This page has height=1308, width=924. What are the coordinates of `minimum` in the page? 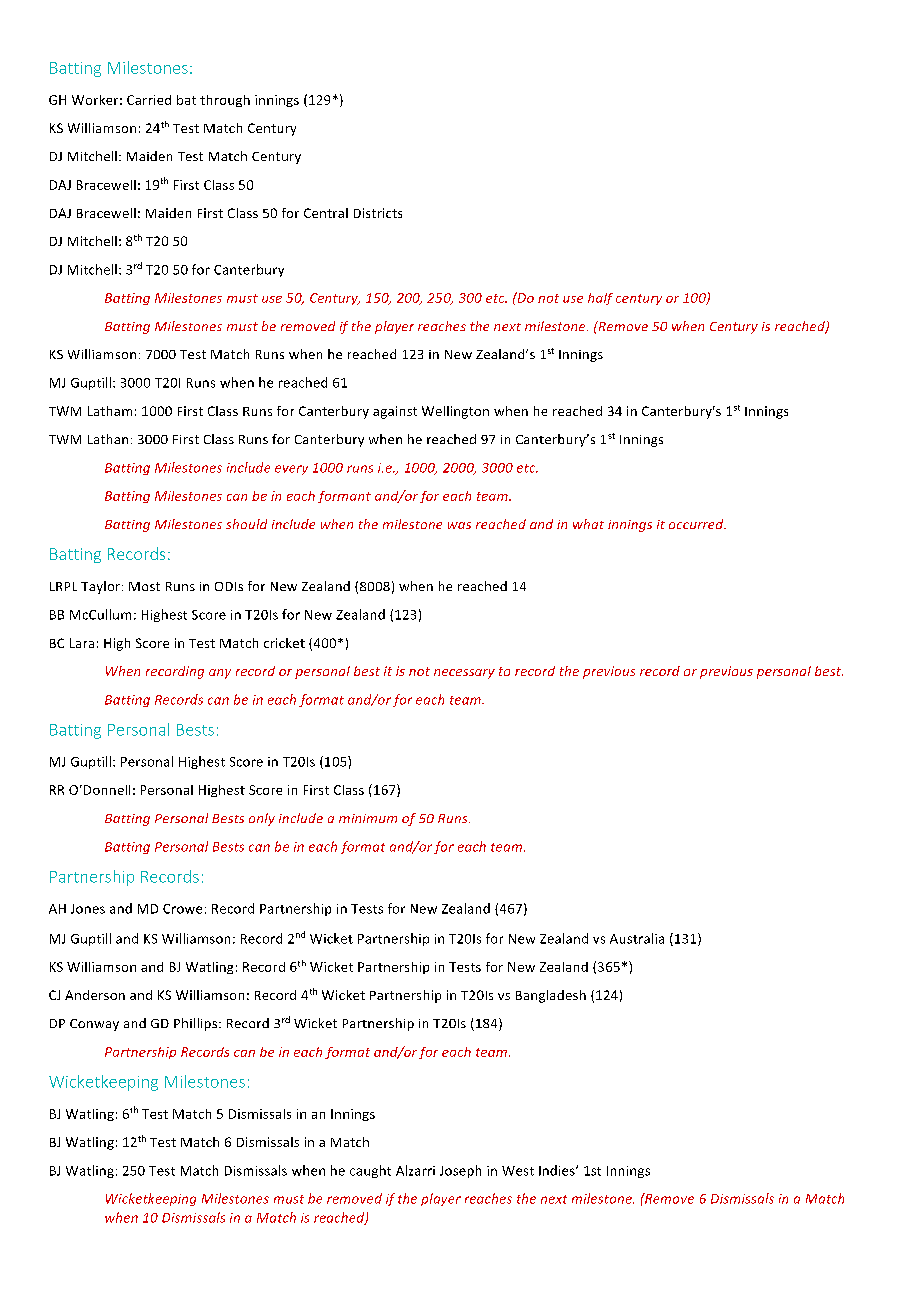 It's located at (368, 818).
